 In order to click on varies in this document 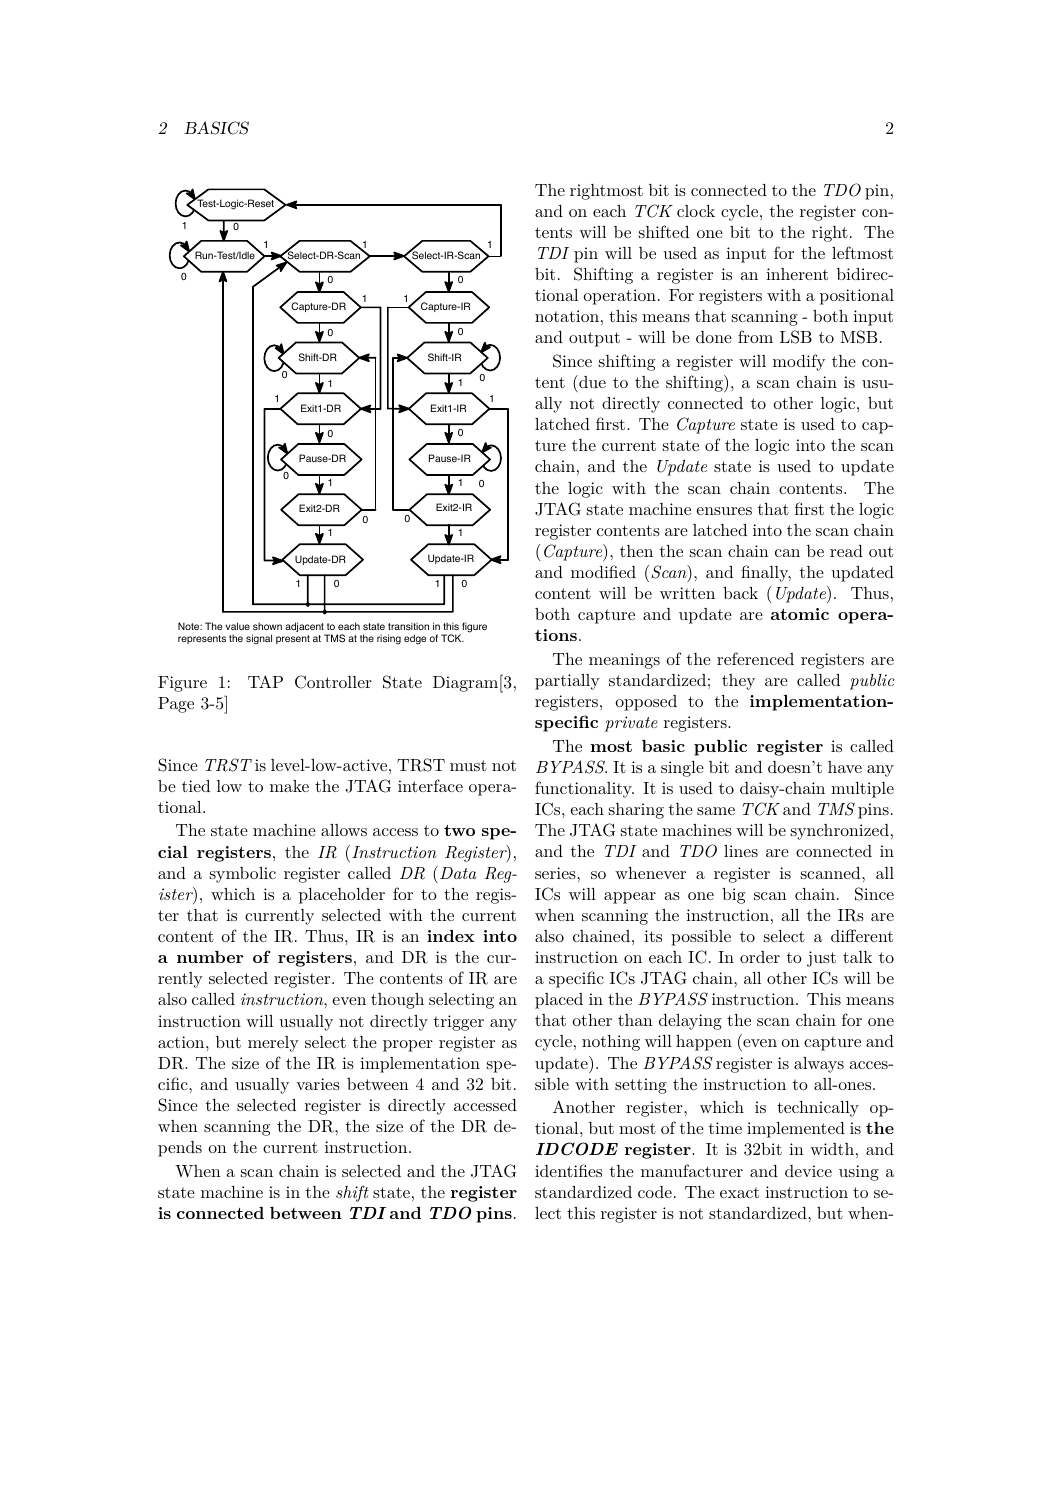, I will do `click(318, 1084)`.
